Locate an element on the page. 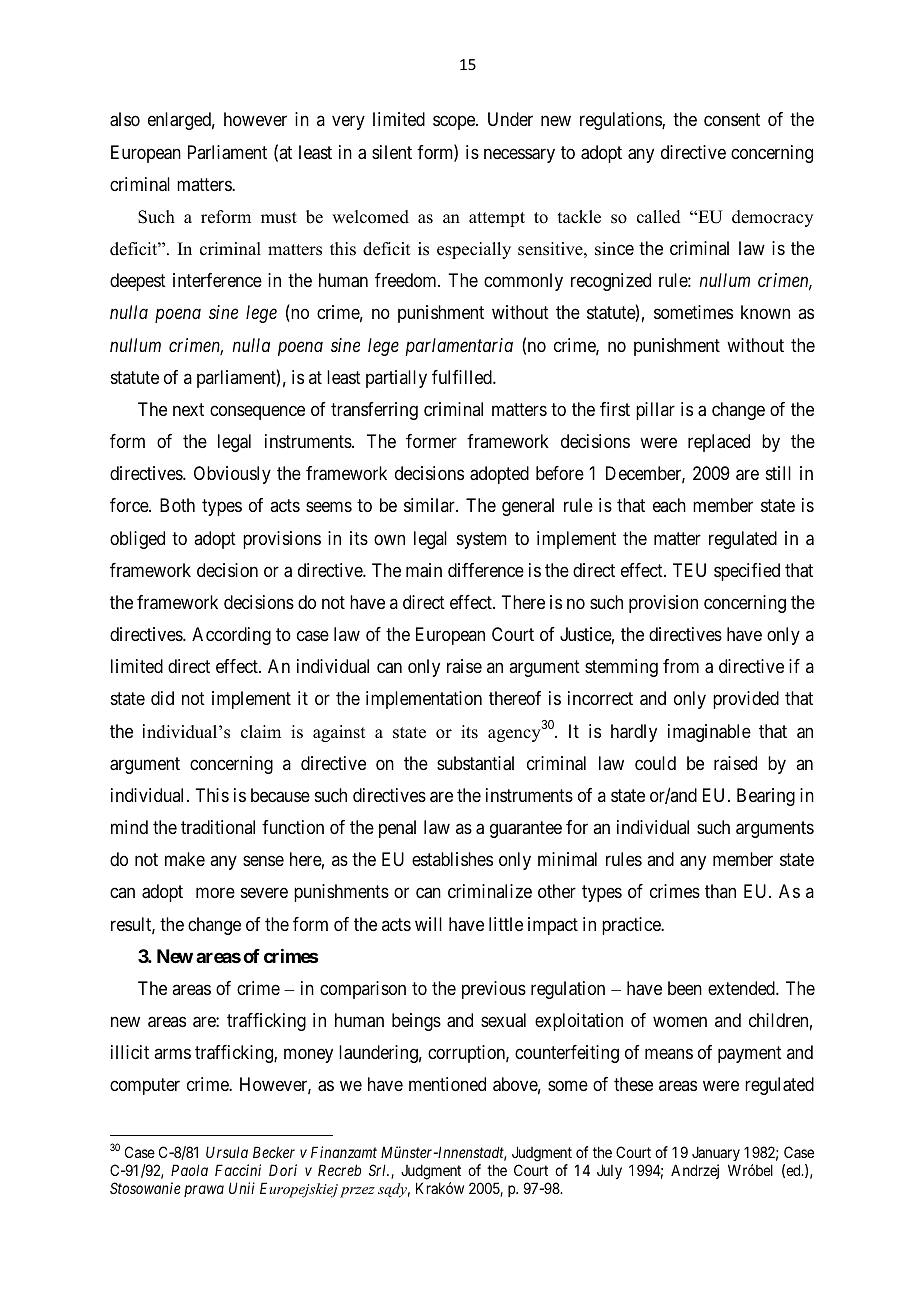  claim is located at coordinates (261, 732).
